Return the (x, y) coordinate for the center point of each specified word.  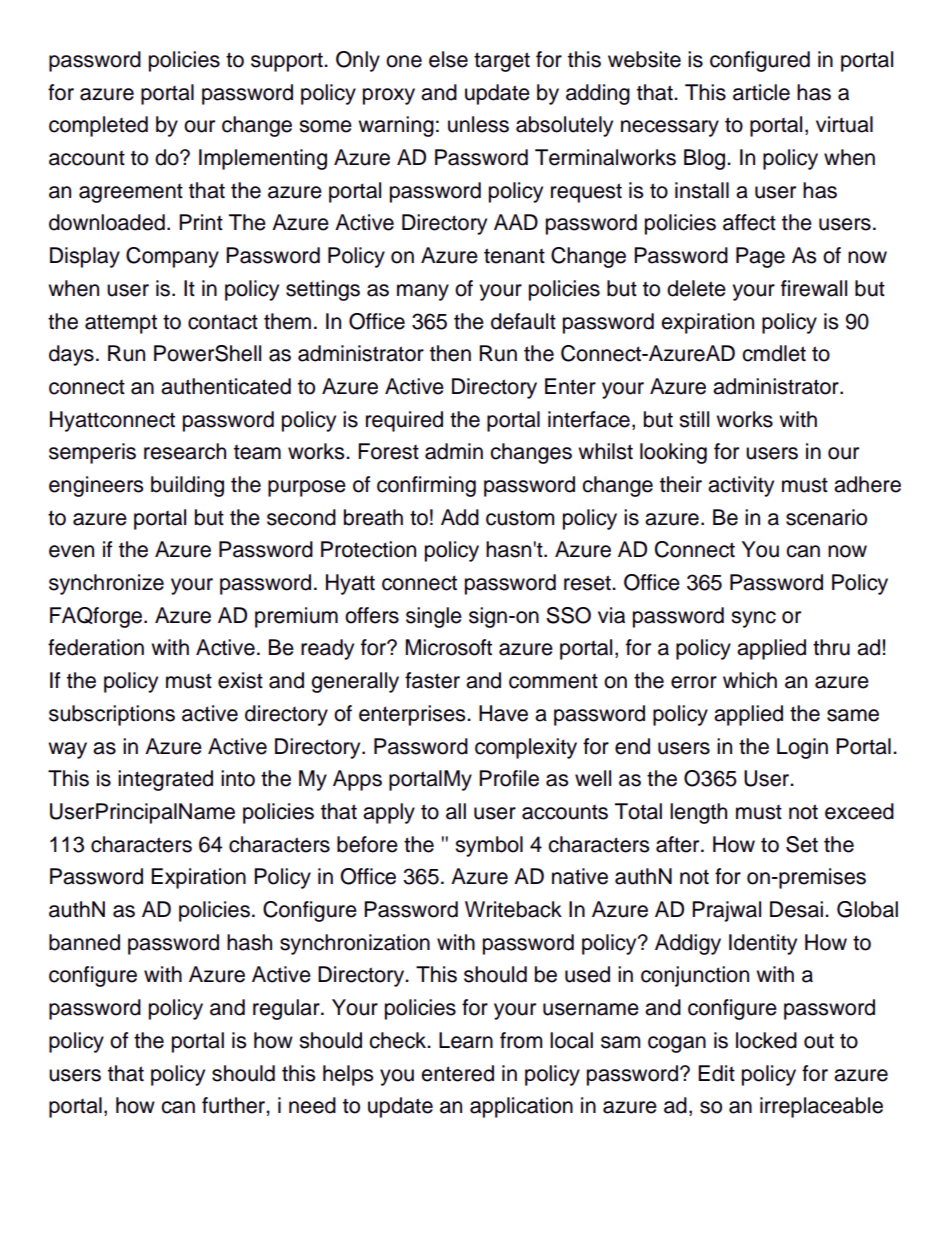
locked (766, 1040)
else (448, 59)
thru (831, 647)
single (434, 617)
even (71, 551)
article (761, 92)
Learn (466, 1040)
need (312, 1105)
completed (98, 126)
